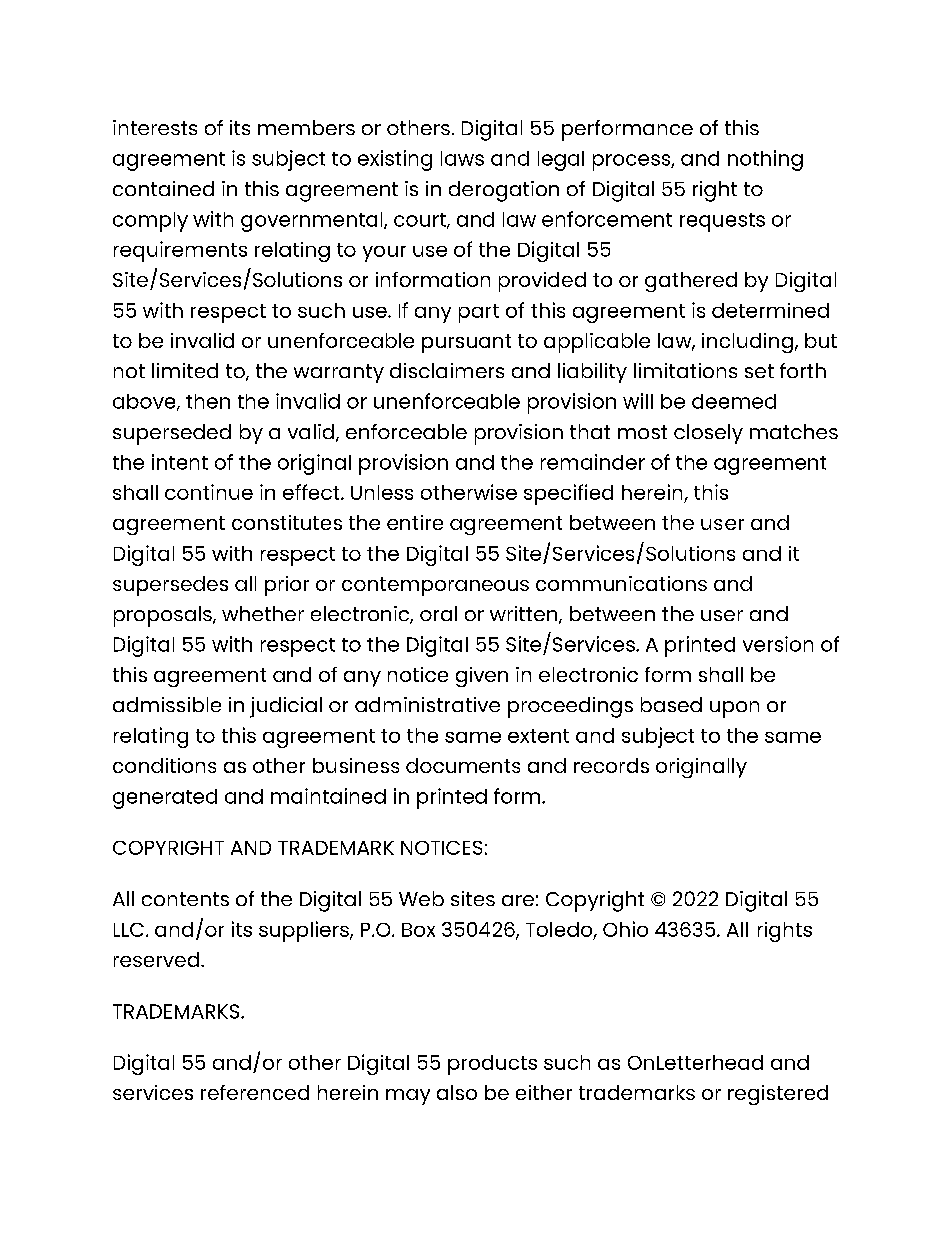 The width and height of the page is (952, 1233). I want to click on referenced, so click(255, 1092).
